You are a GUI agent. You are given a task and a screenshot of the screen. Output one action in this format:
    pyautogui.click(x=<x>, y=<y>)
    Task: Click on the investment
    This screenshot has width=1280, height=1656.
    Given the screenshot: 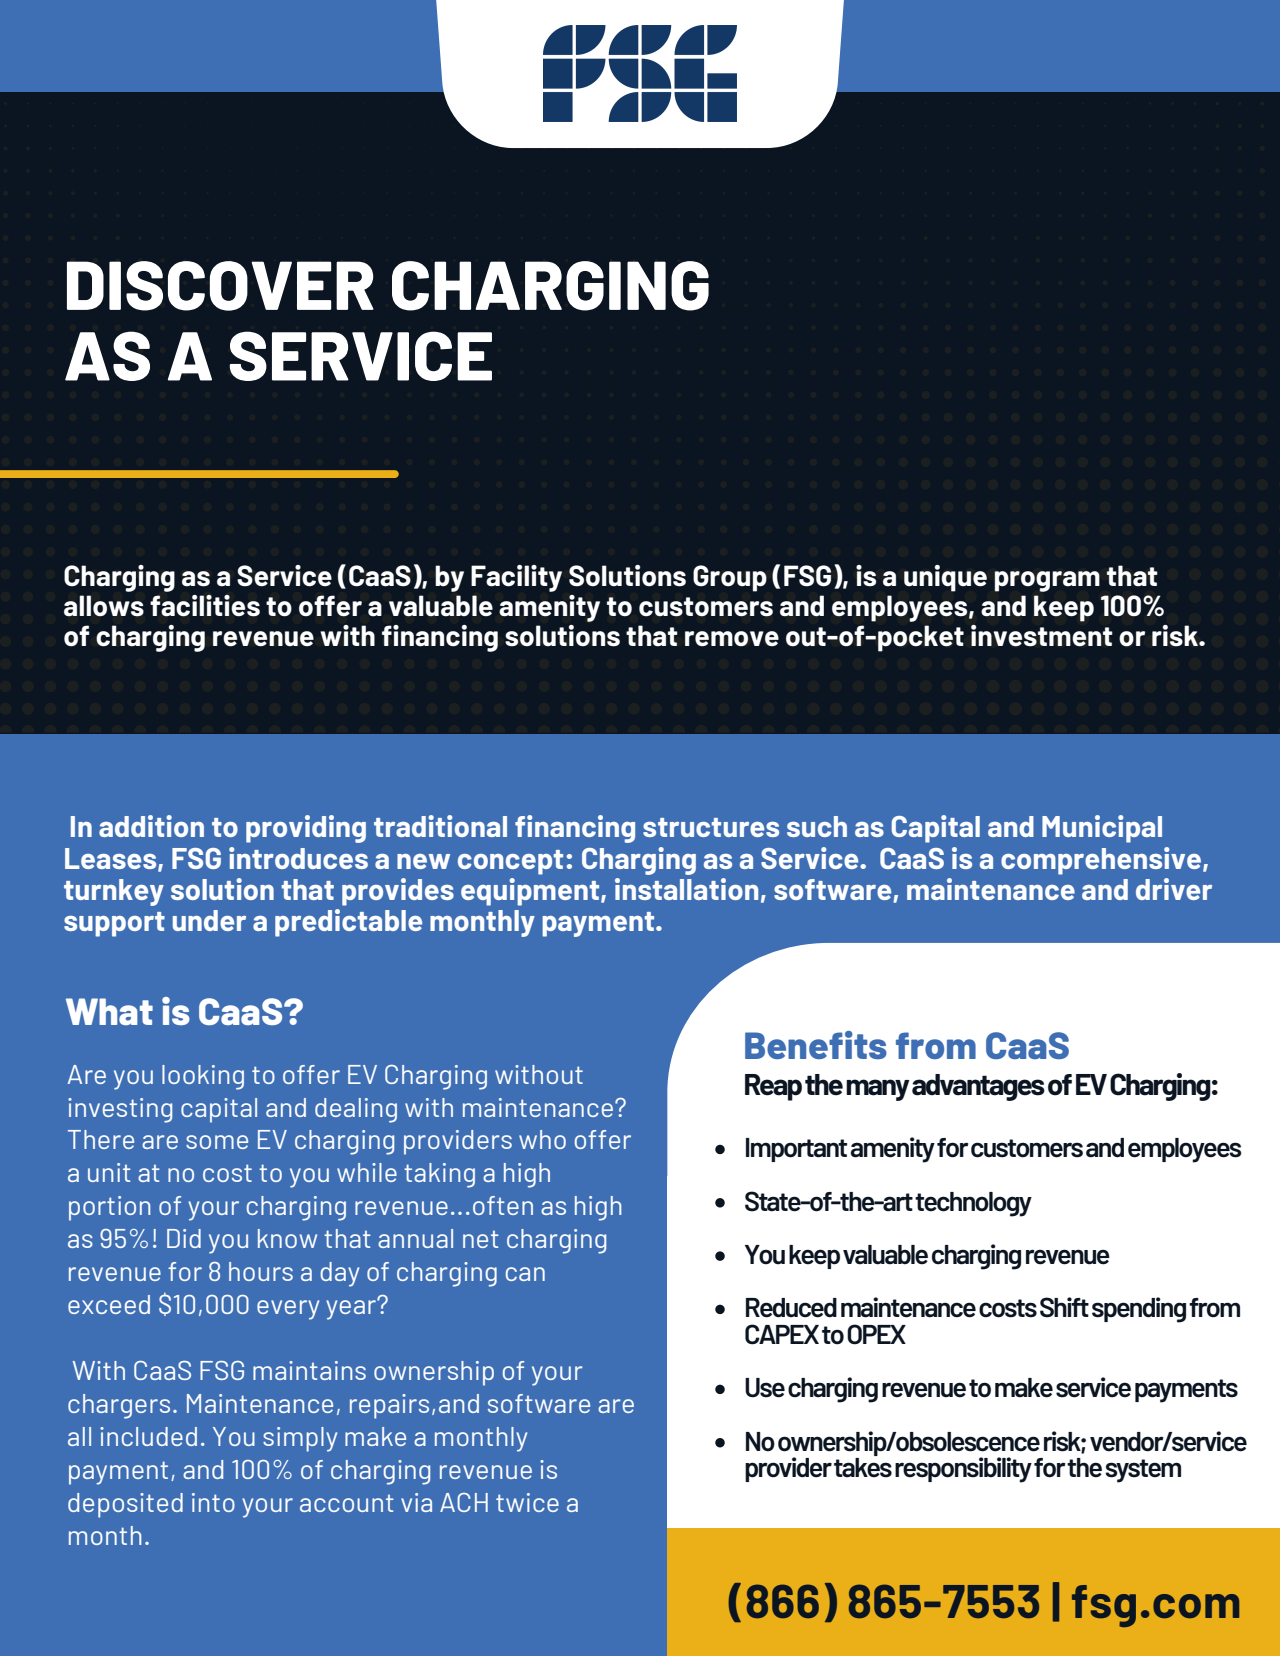 What is the action you would take?
    pyautogui.click(x=1042, y=636)
